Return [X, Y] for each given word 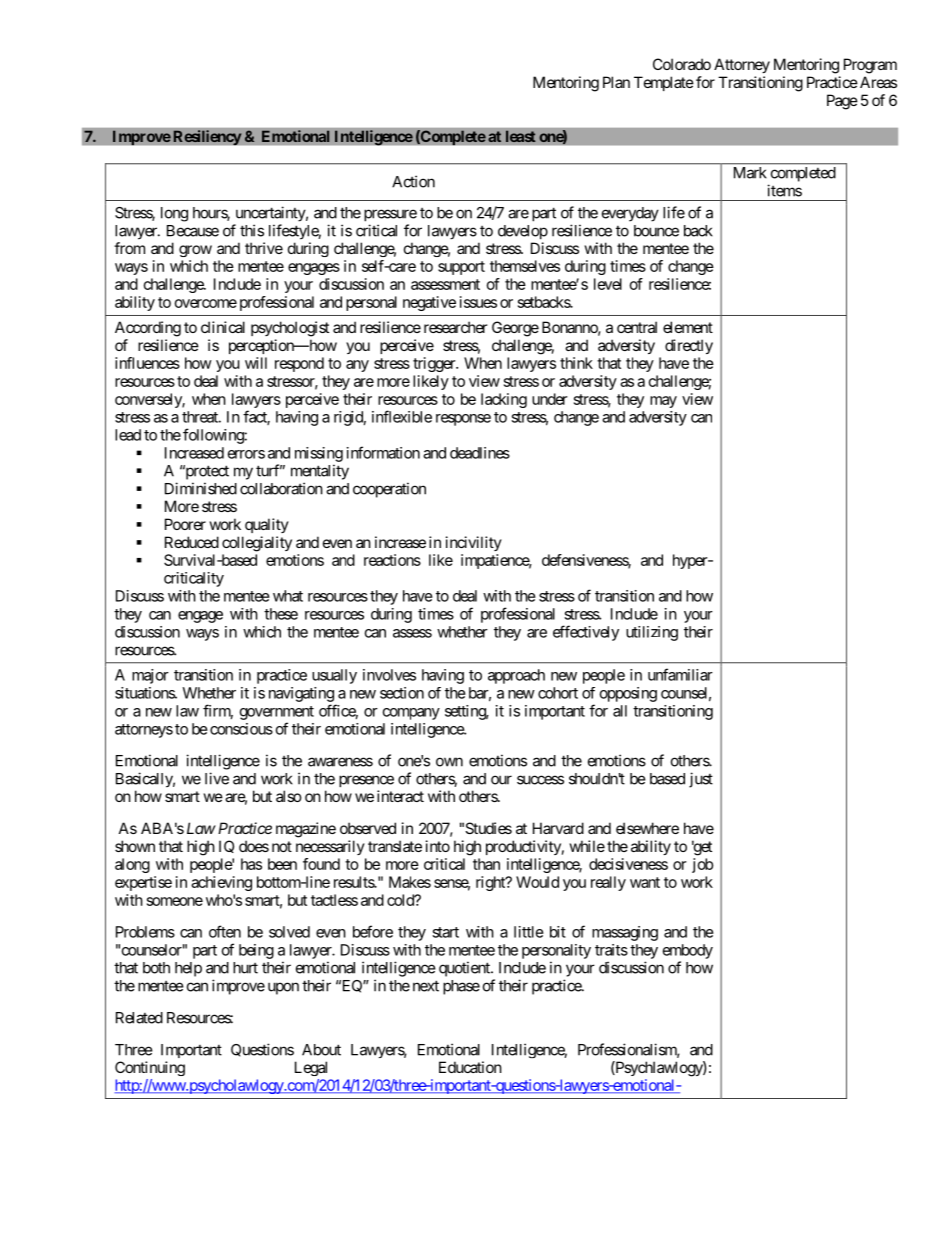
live [217, 778]
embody [688, 951]
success [540, 780]
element [688, 327]
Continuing [150, 1068]
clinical [223, 327]
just [701, 780]
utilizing [652, 633]
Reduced [192, 542]
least [520, 136]
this [252, 230]
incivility [474, 543]
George [515, 329]
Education [470, 1067]
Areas [878, 82]
